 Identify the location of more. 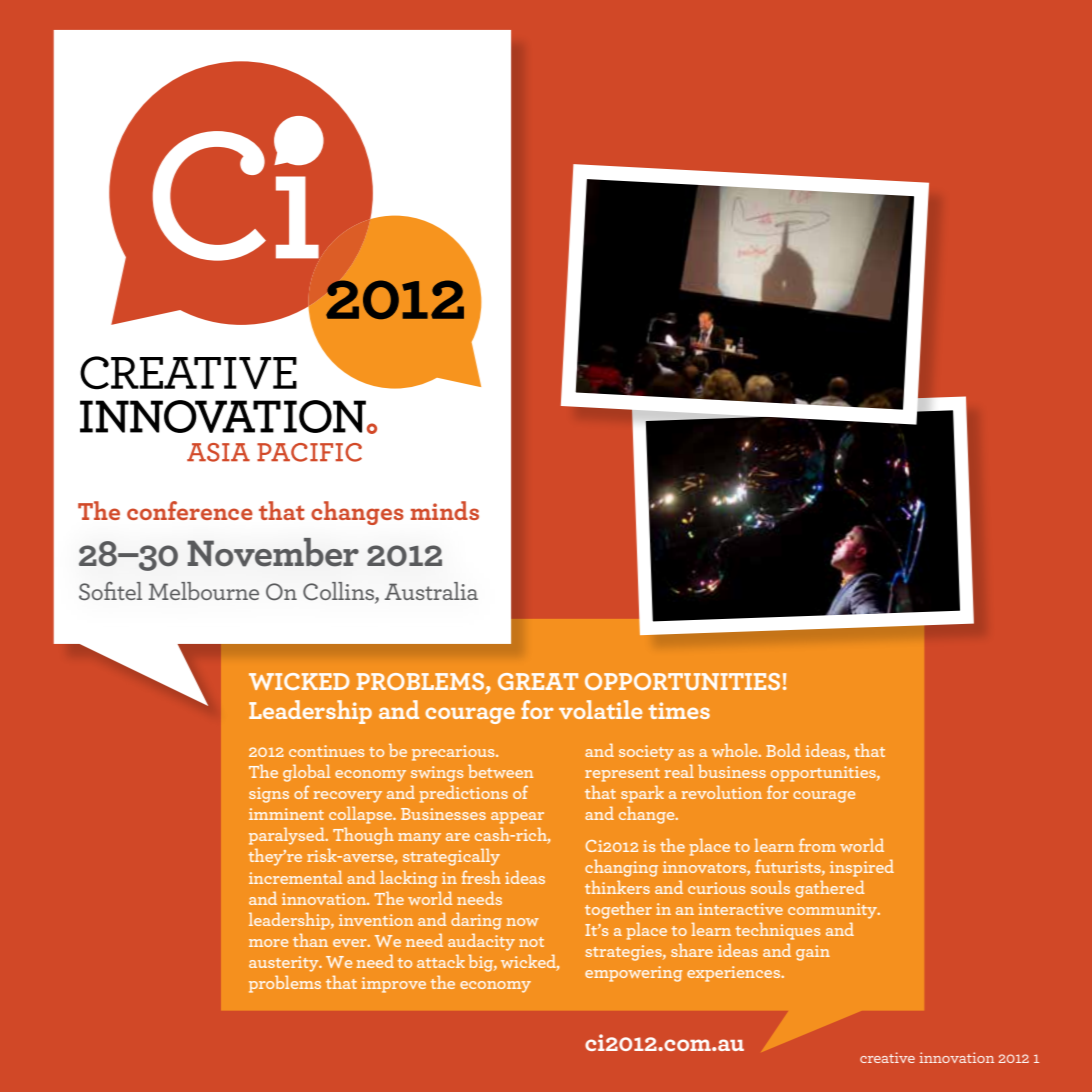
(268, 943).
